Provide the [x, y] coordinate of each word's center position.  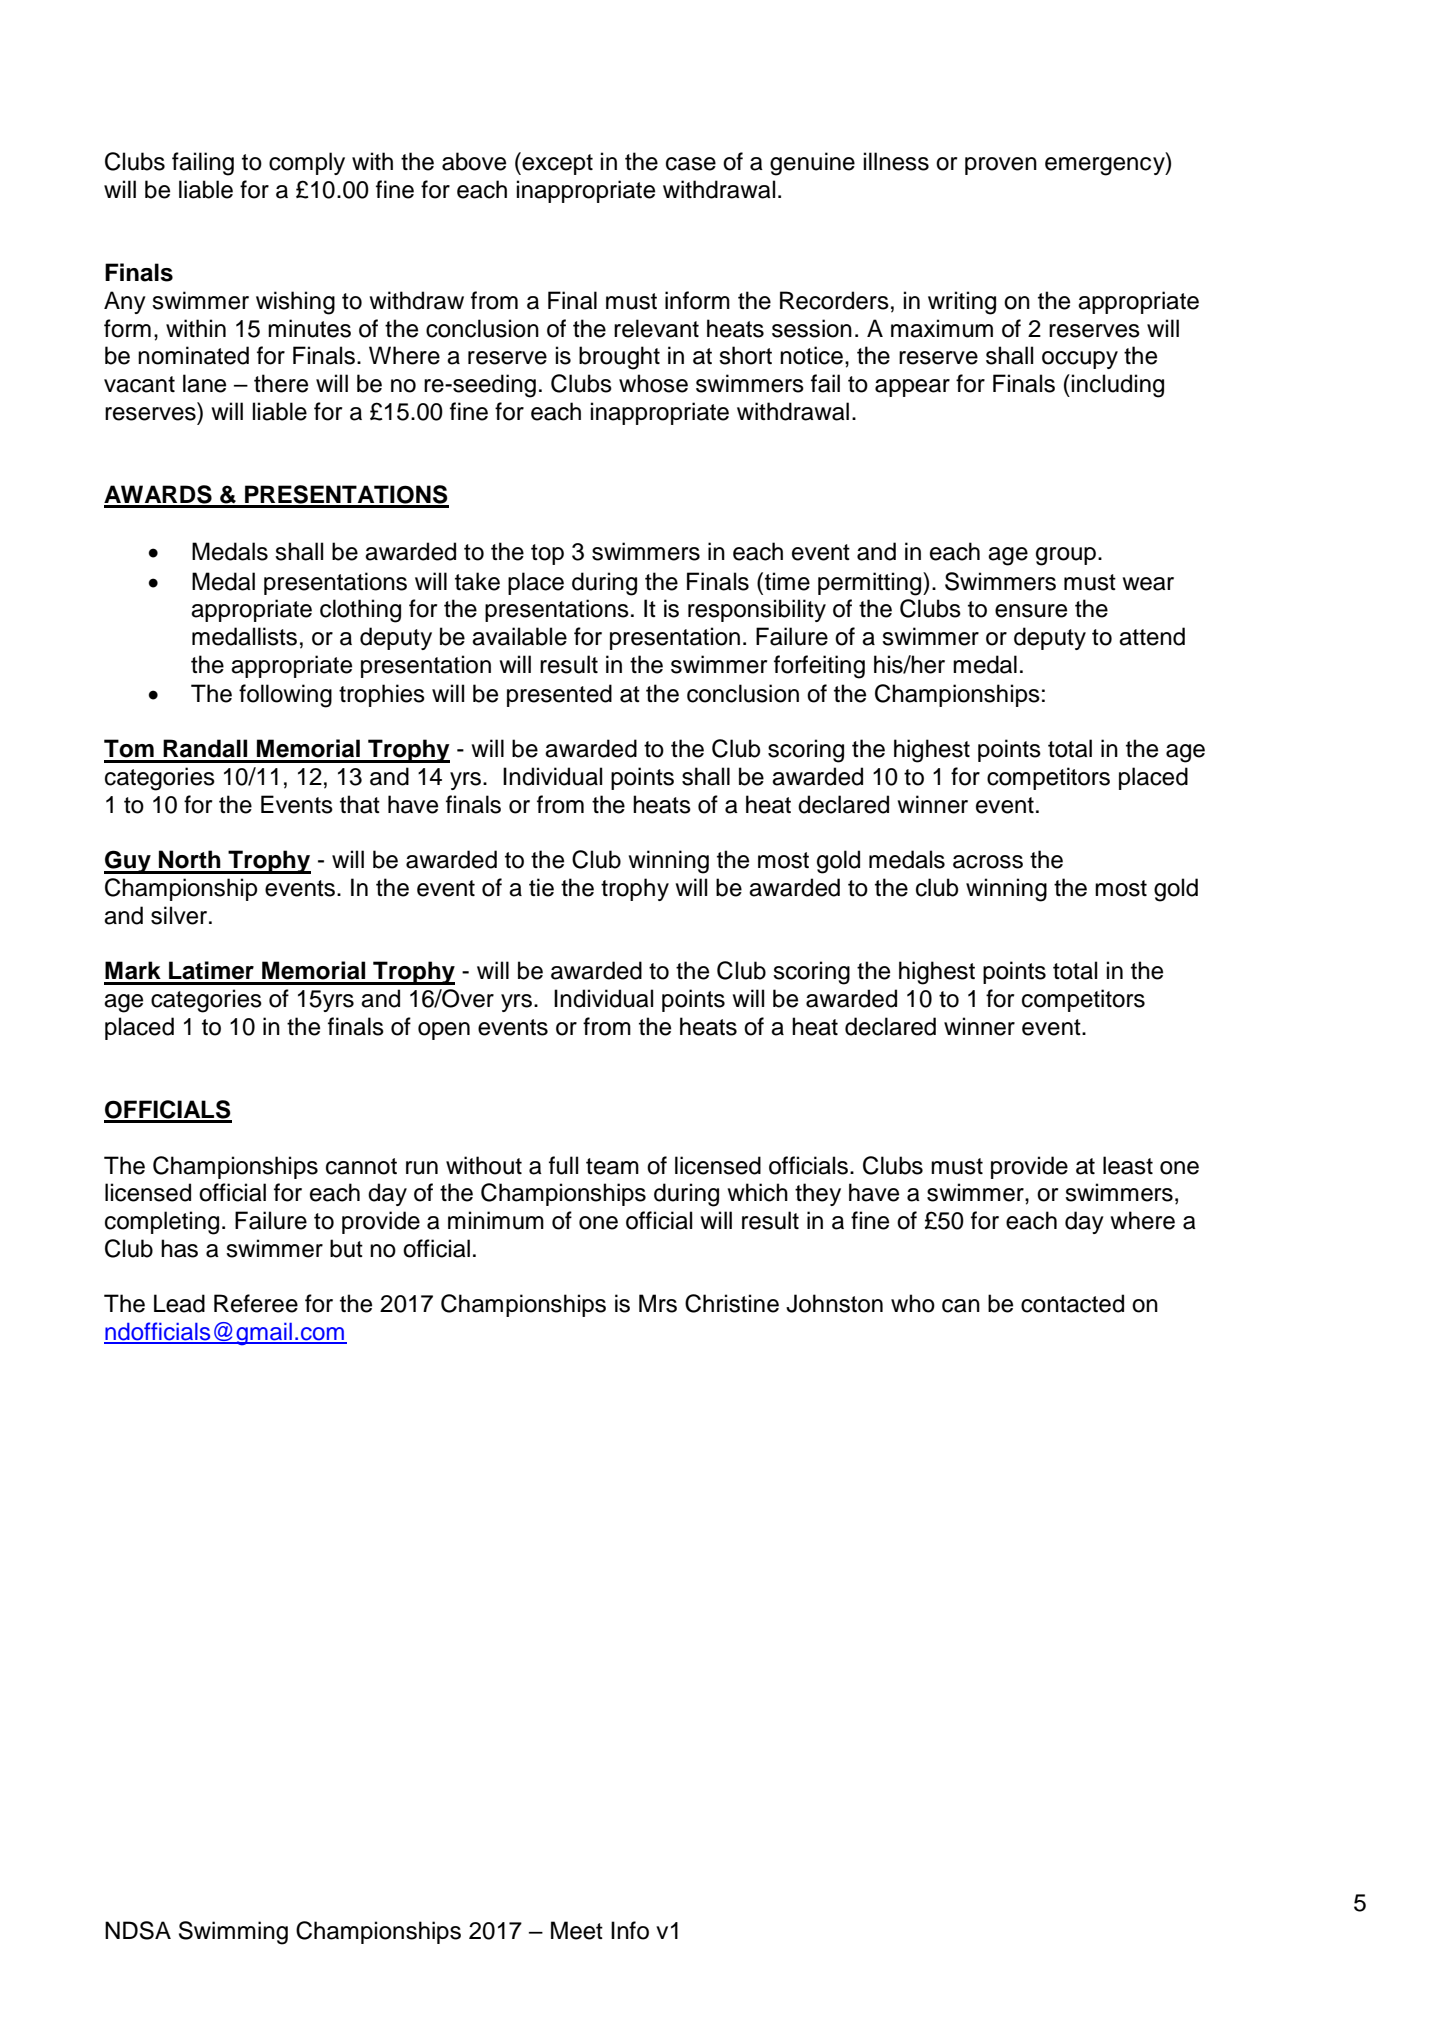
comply [307, 163]
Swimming [233, 1933]
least [1128, 1165]
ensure [1031, 611]
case [691, 164]
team [612, 1166]
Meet [577, 1930]
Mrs [658, 1303]
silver [180, 915]
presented [559, 695]
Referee [256, 1303]
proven [1001, 166]
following [285, 696]
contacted [1072, 1303]
